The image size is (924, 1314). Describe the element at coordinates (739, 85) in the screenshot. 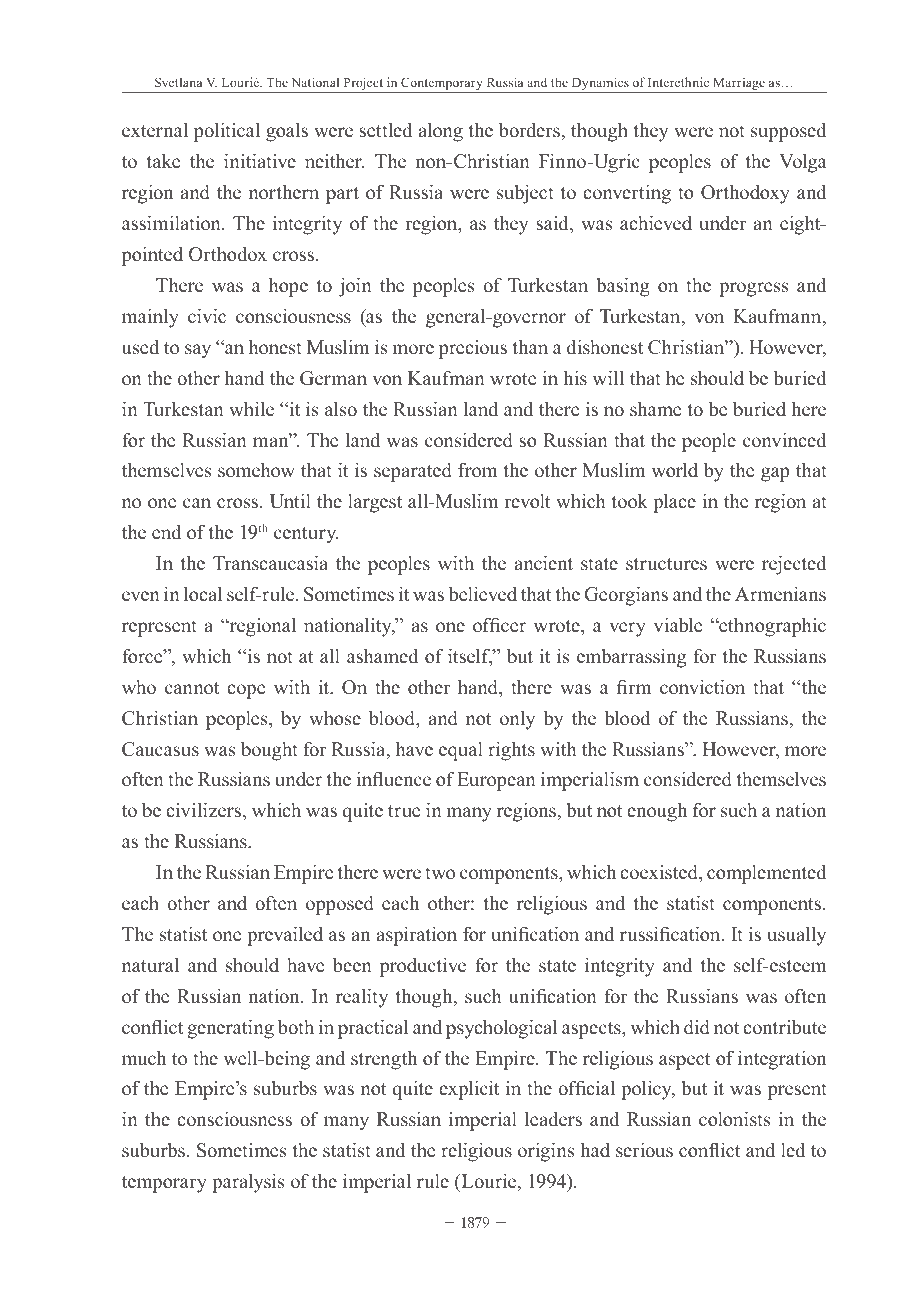

I see `Marriage` at that location.
